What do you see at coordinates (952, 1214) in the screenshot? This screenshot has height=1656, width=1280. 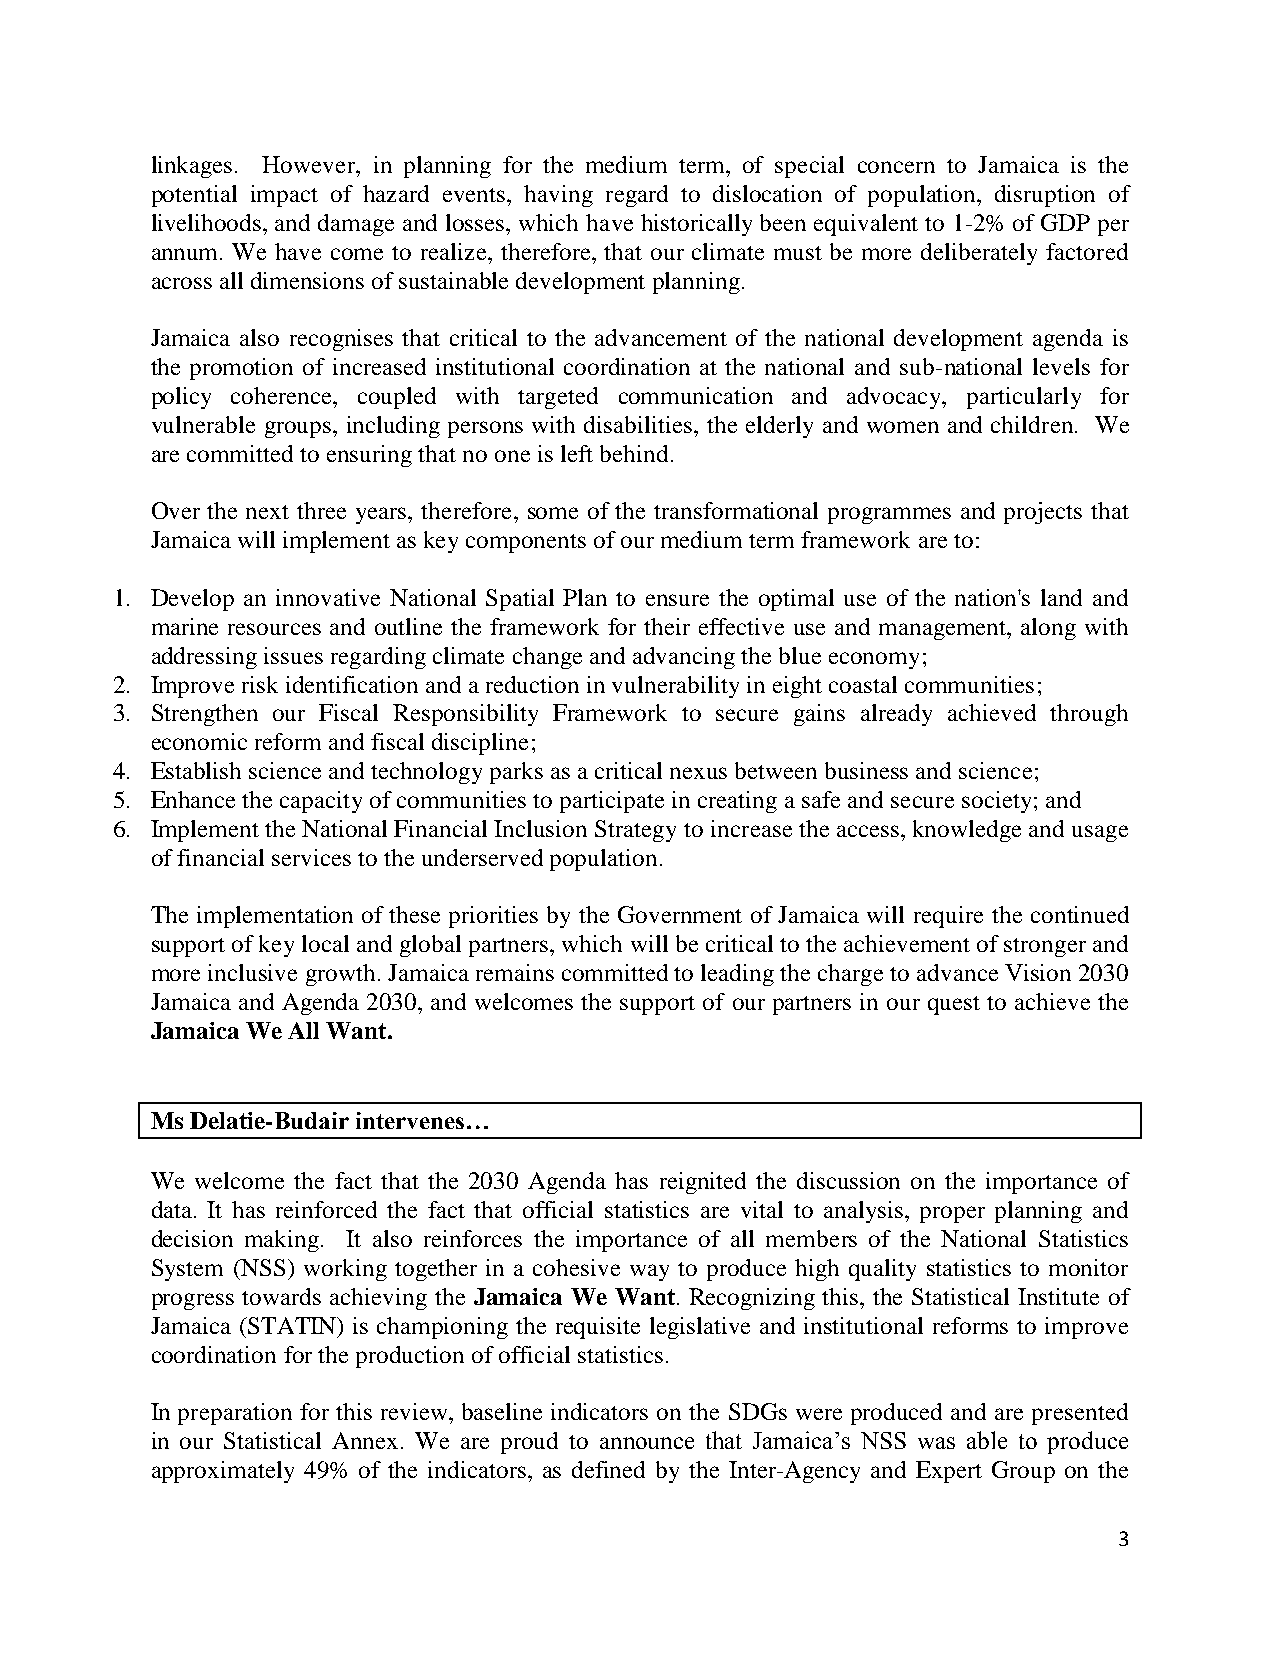 I see `proper` at bounding box center [952, 1214].
